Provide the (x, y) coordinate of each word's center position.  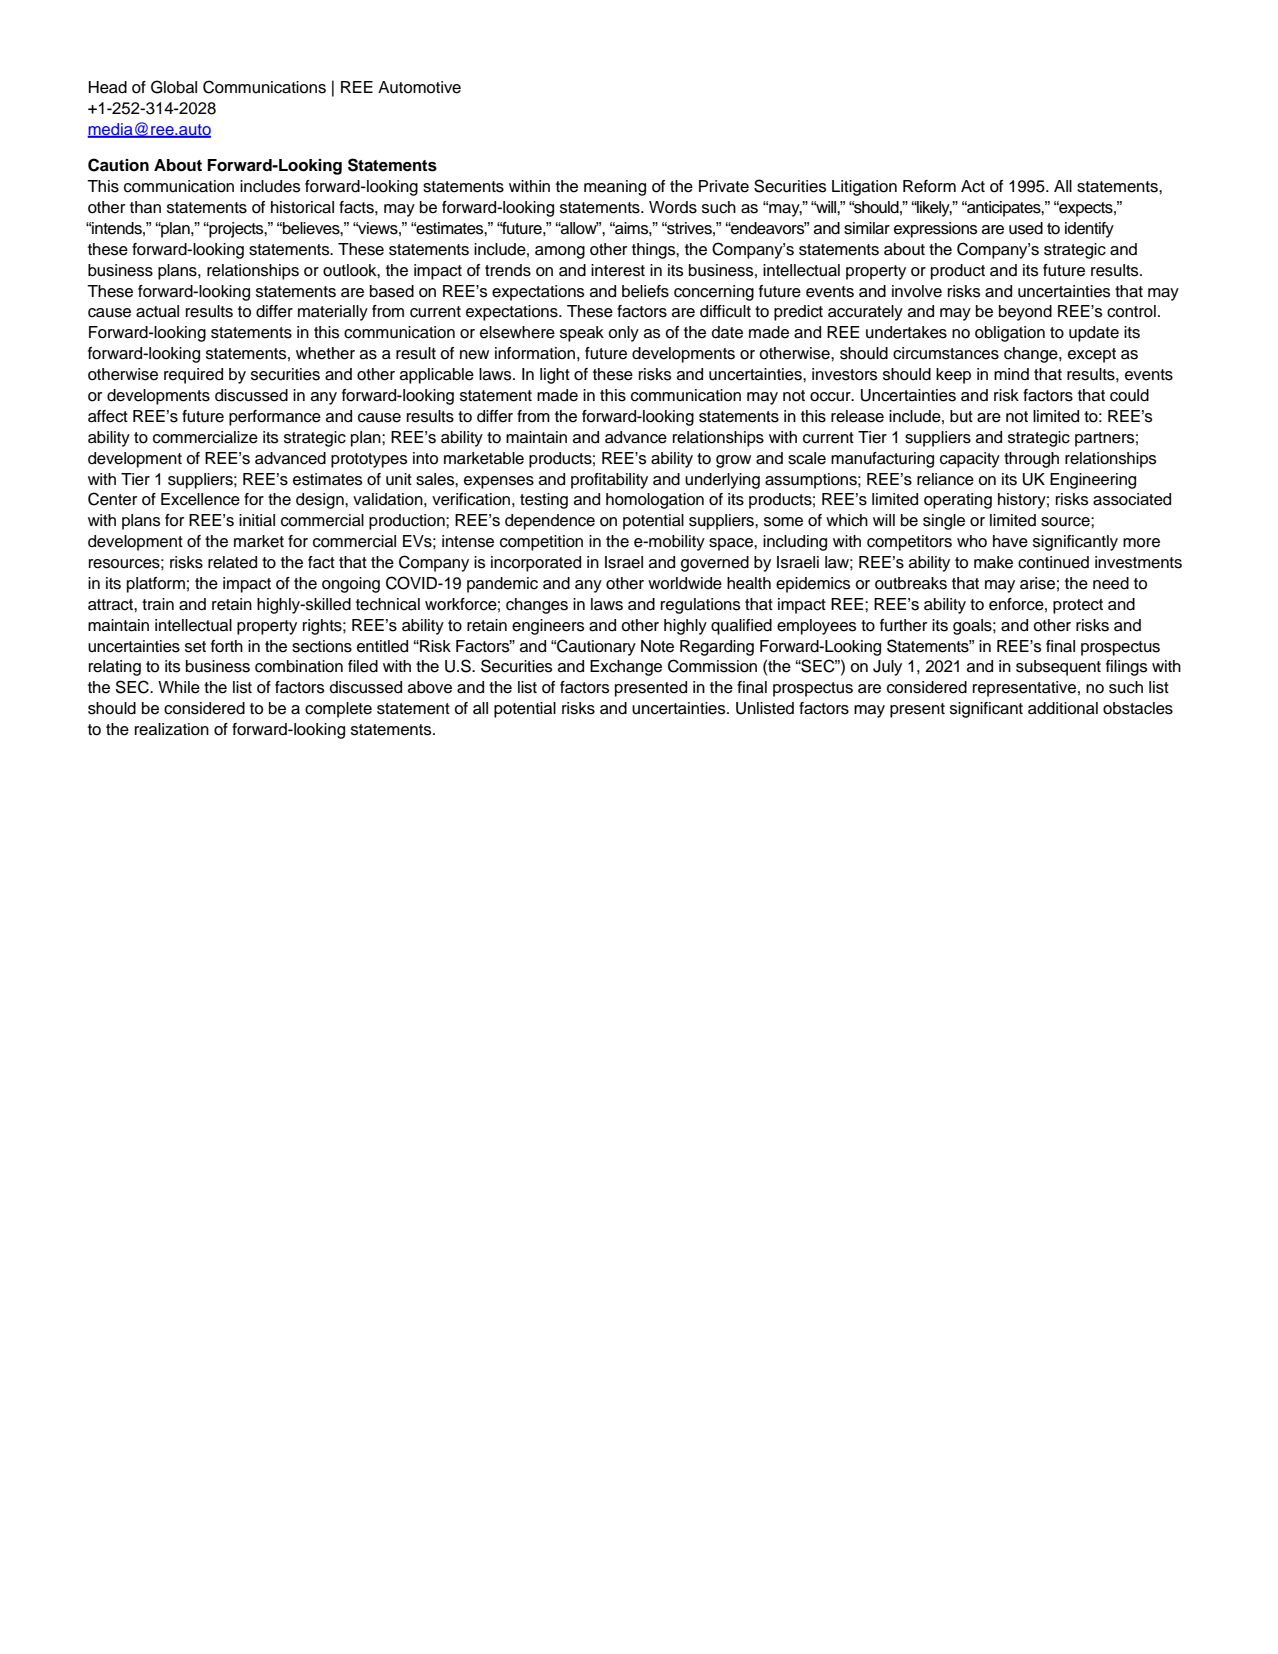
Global (174, 87)
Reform (929, 186)
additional (1063, 708)
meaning (615, 188)
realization (172, 729)
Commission (712, 666)
